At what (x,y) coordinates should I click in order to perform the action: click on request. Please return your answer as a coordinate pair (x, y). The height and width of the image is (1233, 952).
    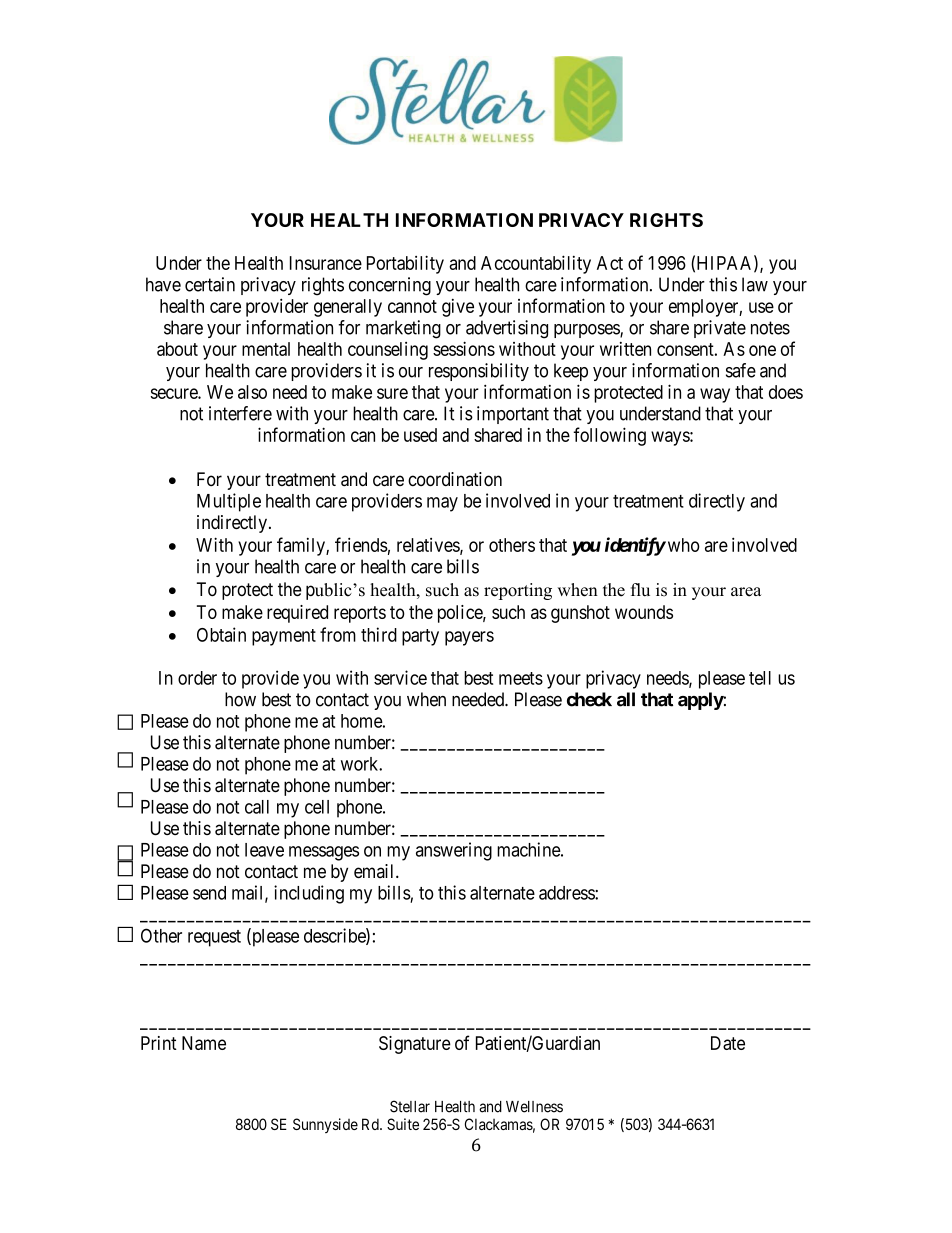
    Looking at the image, I should click on (214, 938).
